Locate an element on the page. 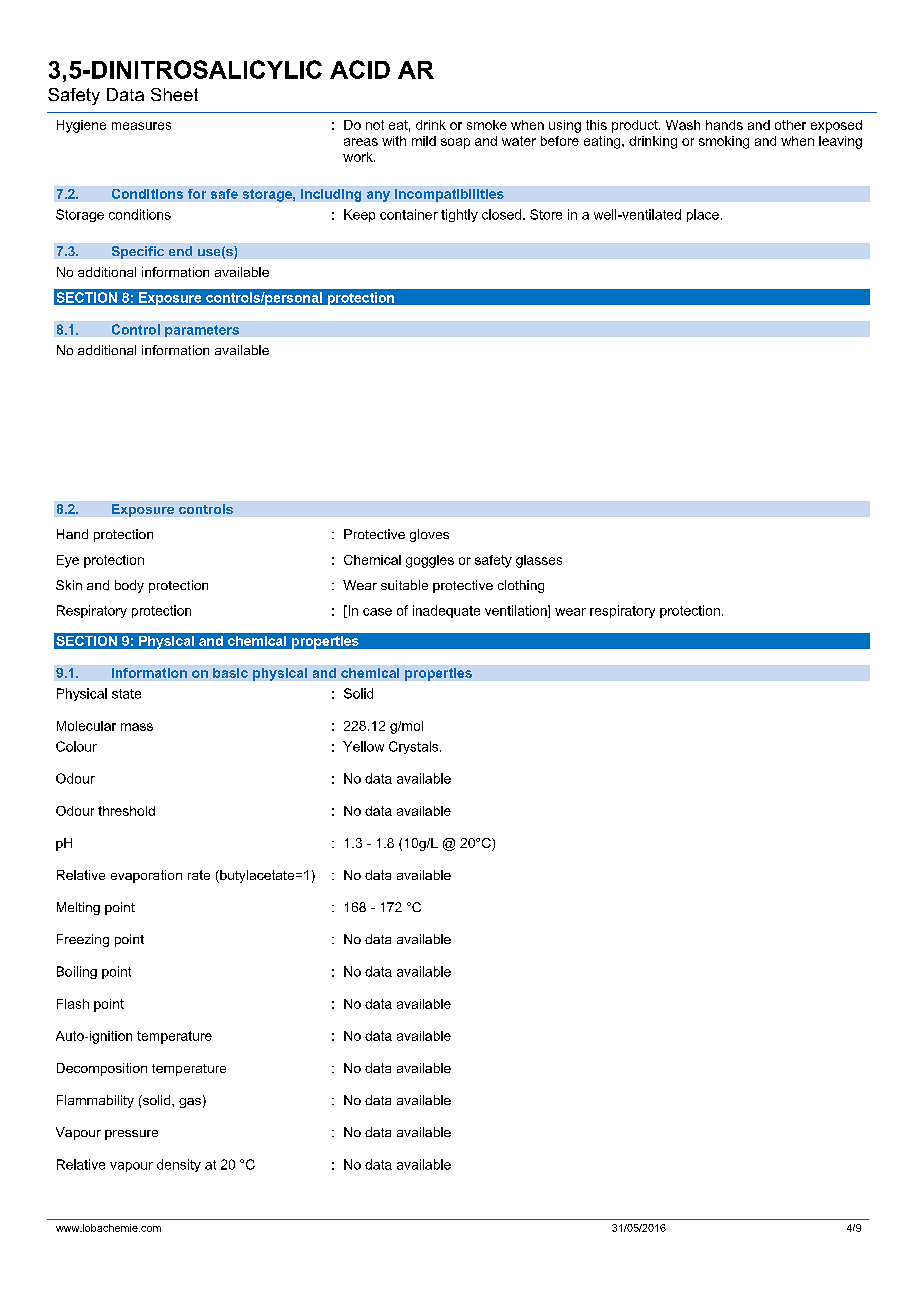  Sheet is located at coordinates (174, 94).
